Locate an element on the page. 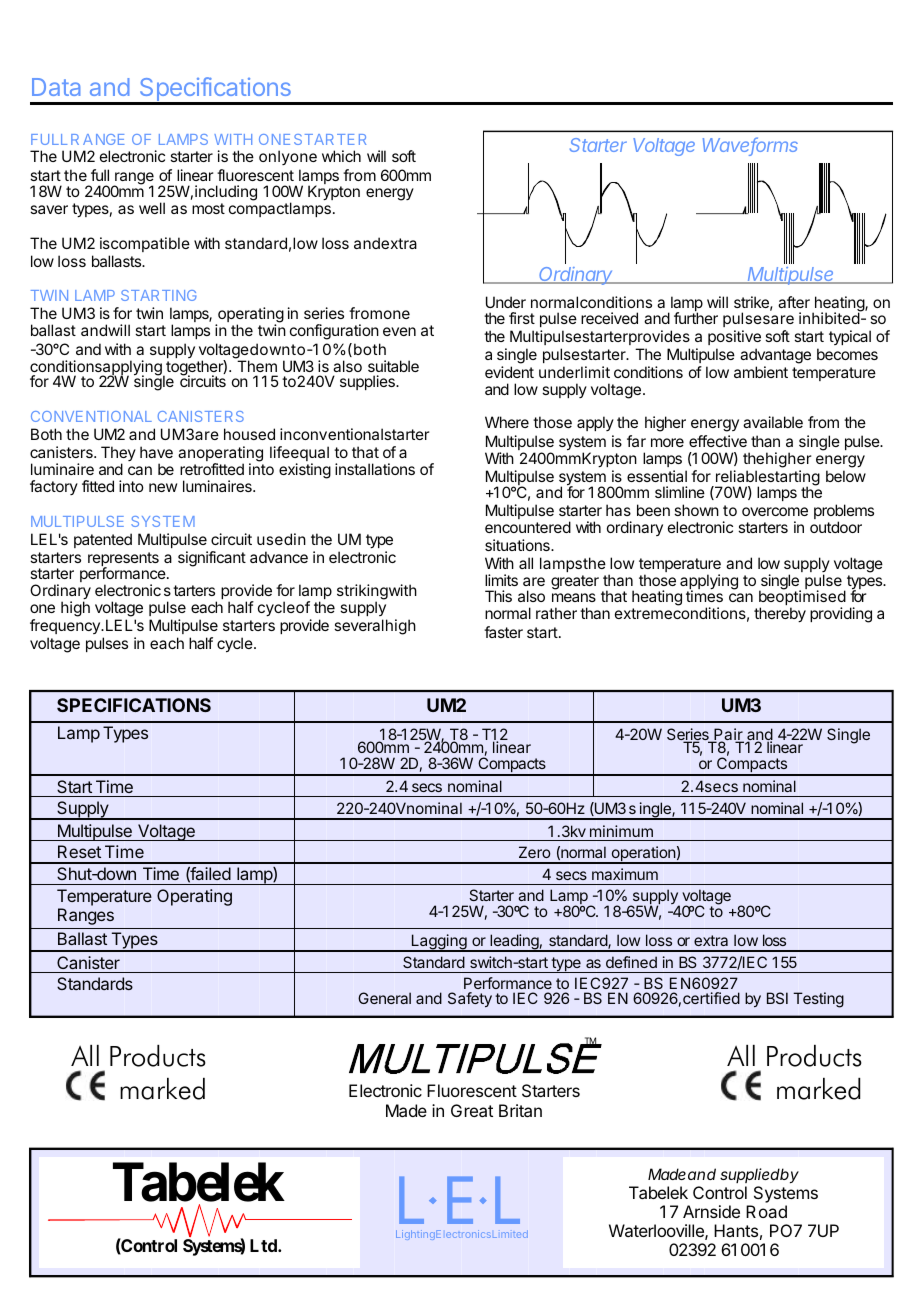 This image has width=924, height=1308. Ltd is located at coordinates (264, 1245).
